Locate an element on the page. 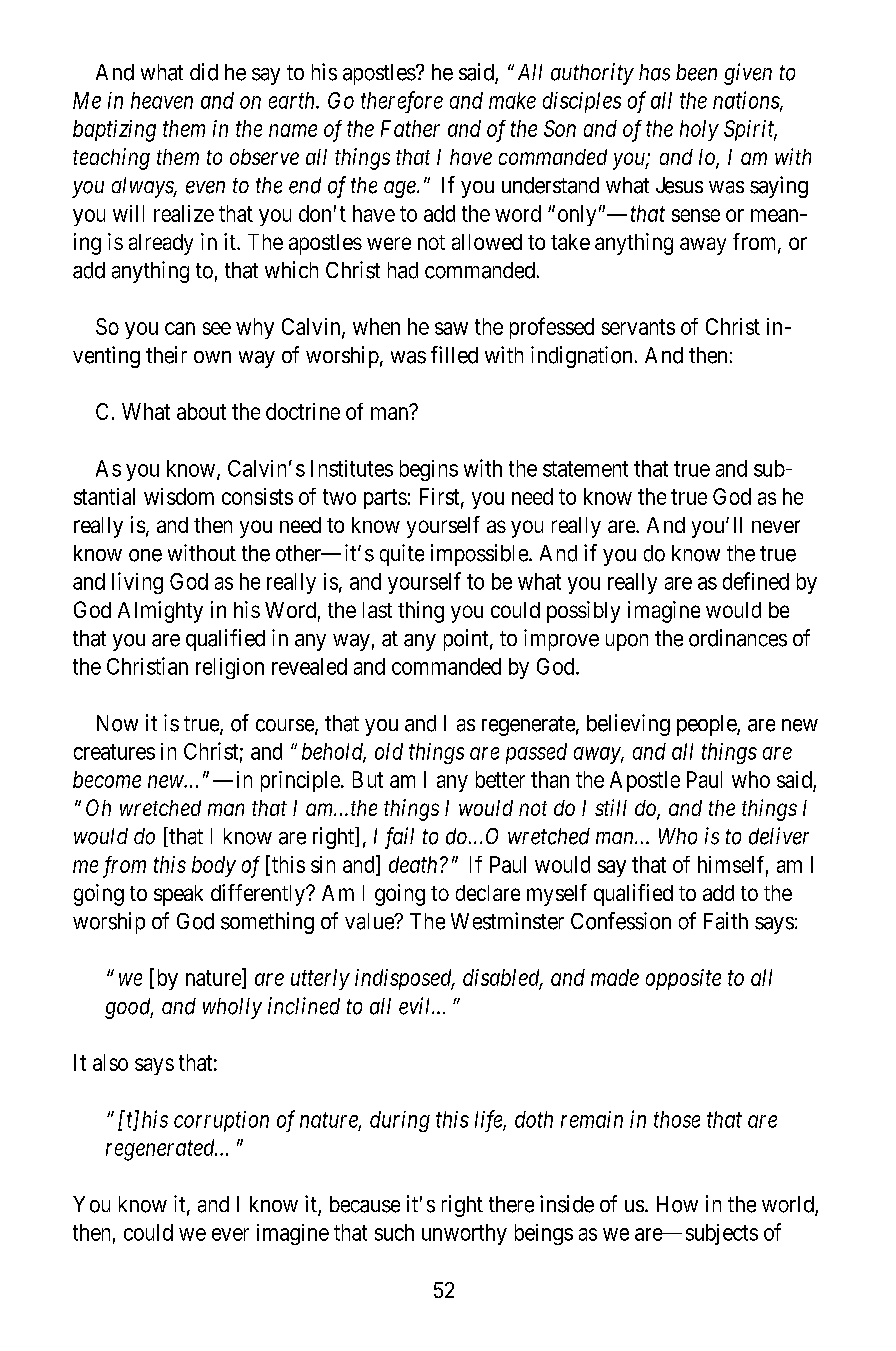 This page has width=896, height=1351. holy is located at coordinates (699, 130).
